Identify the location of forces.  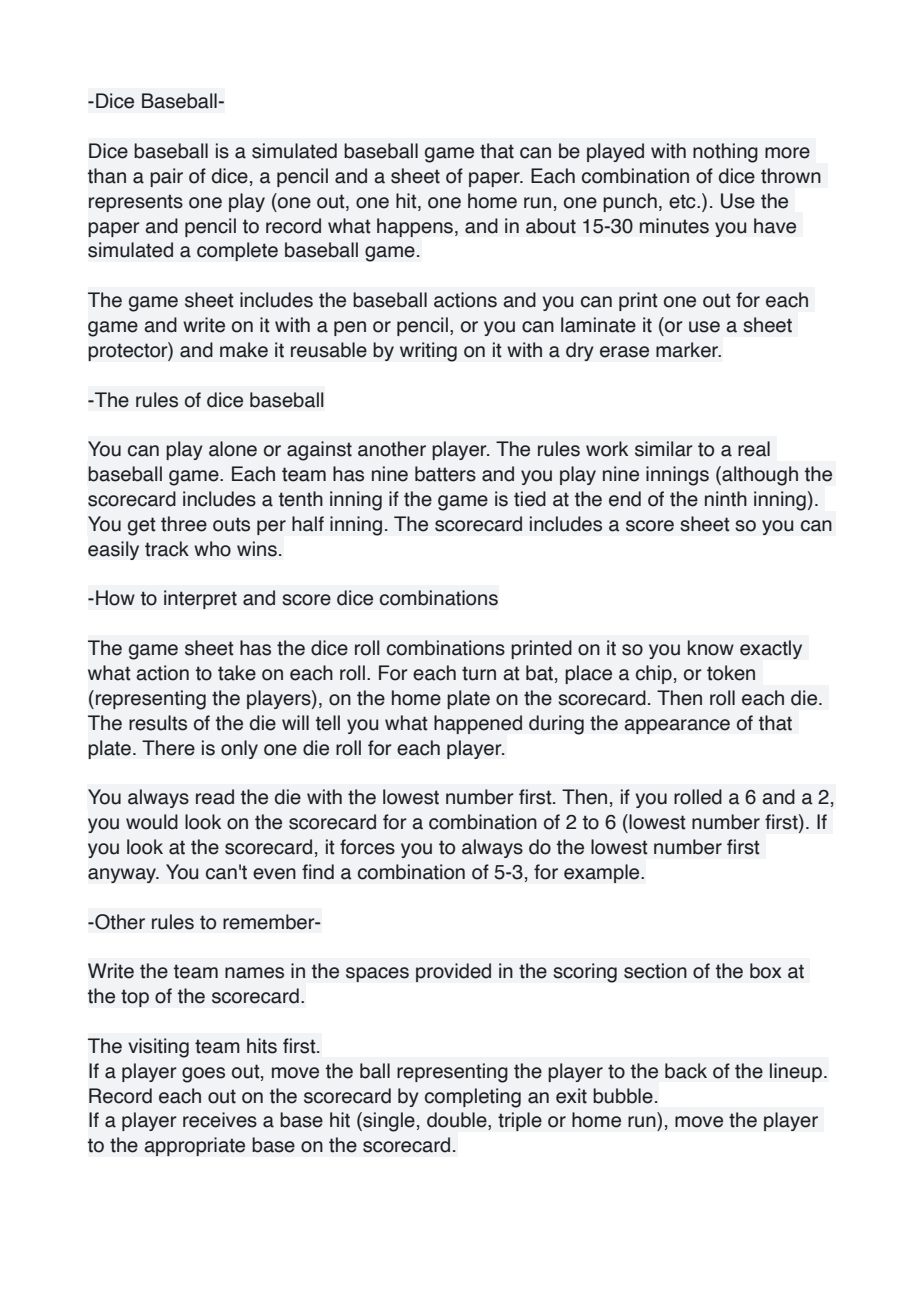
(367, 847).
